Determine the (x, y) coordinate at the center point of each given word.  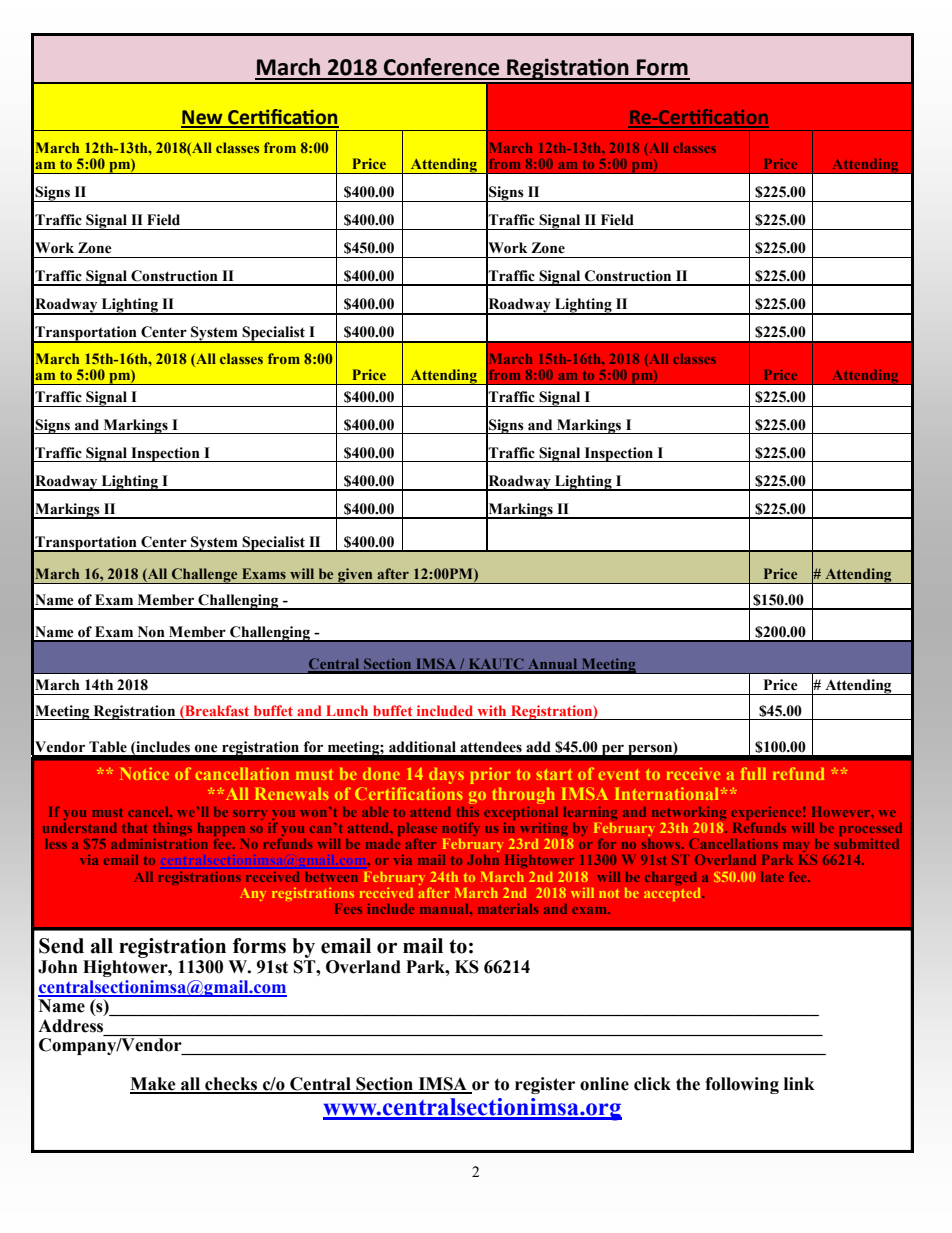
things (172, 831)
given (355, 576)
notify (461, 829)
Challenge (204, 576)
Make (154, 1085)
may (796, 847)
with (492, 710)
